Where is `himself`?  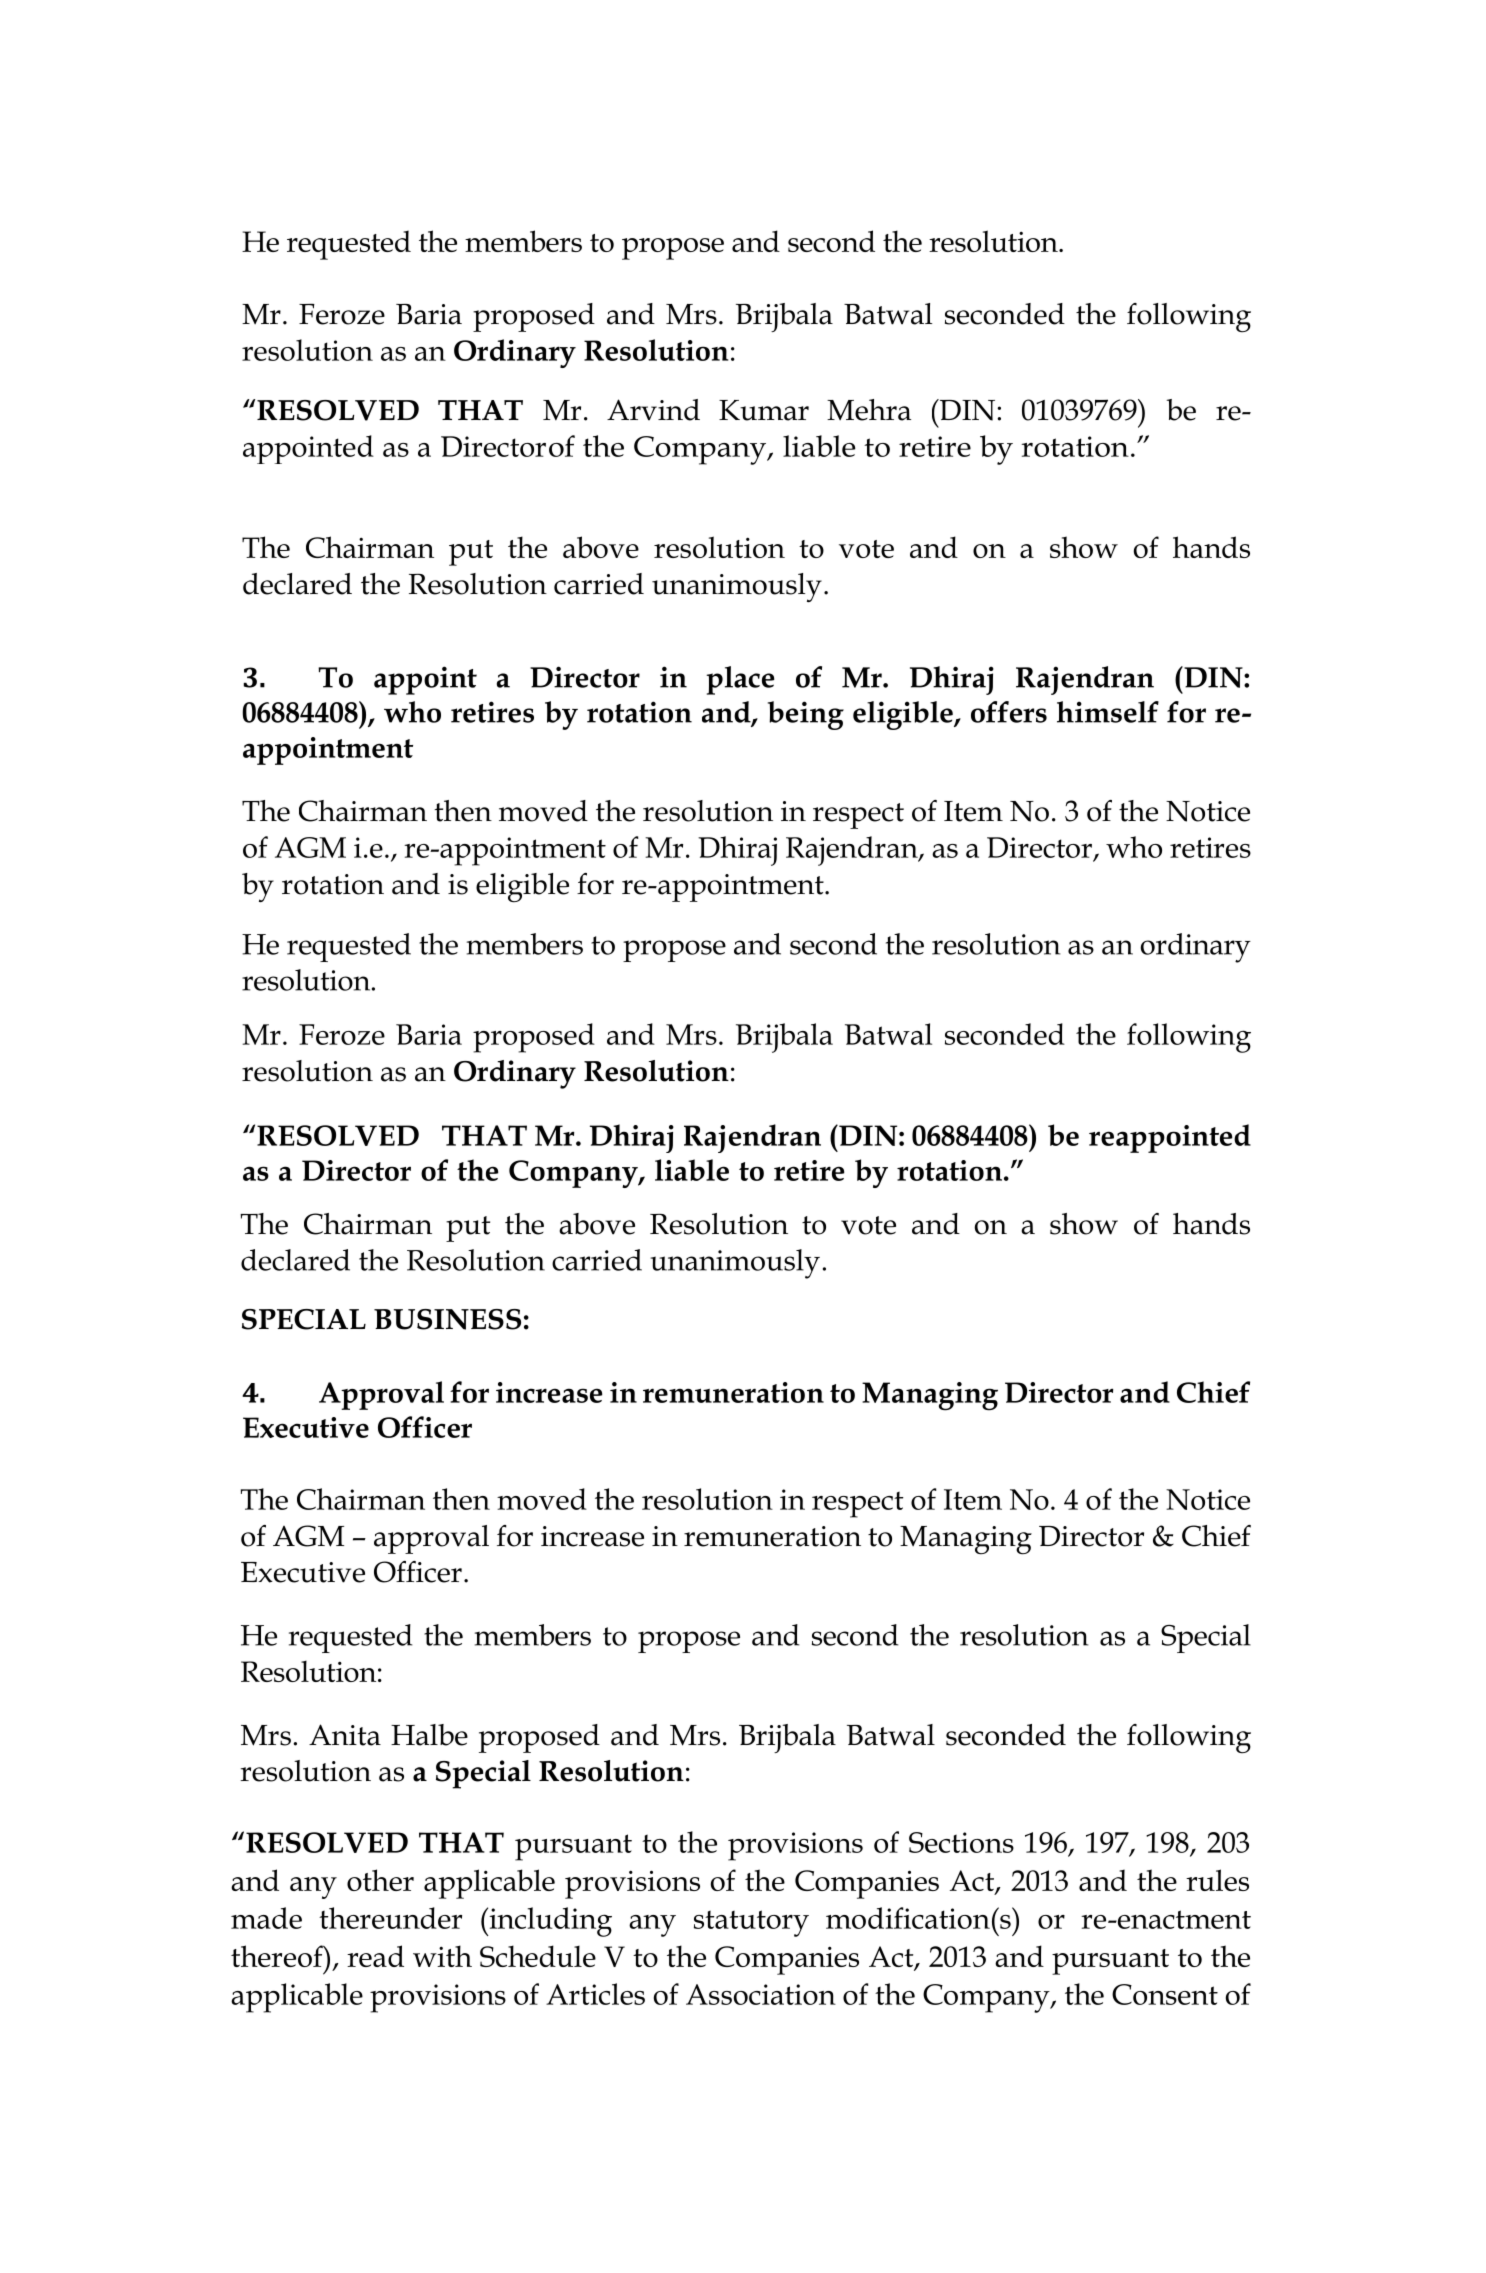
himself is located at coordinates (1108, 712).
